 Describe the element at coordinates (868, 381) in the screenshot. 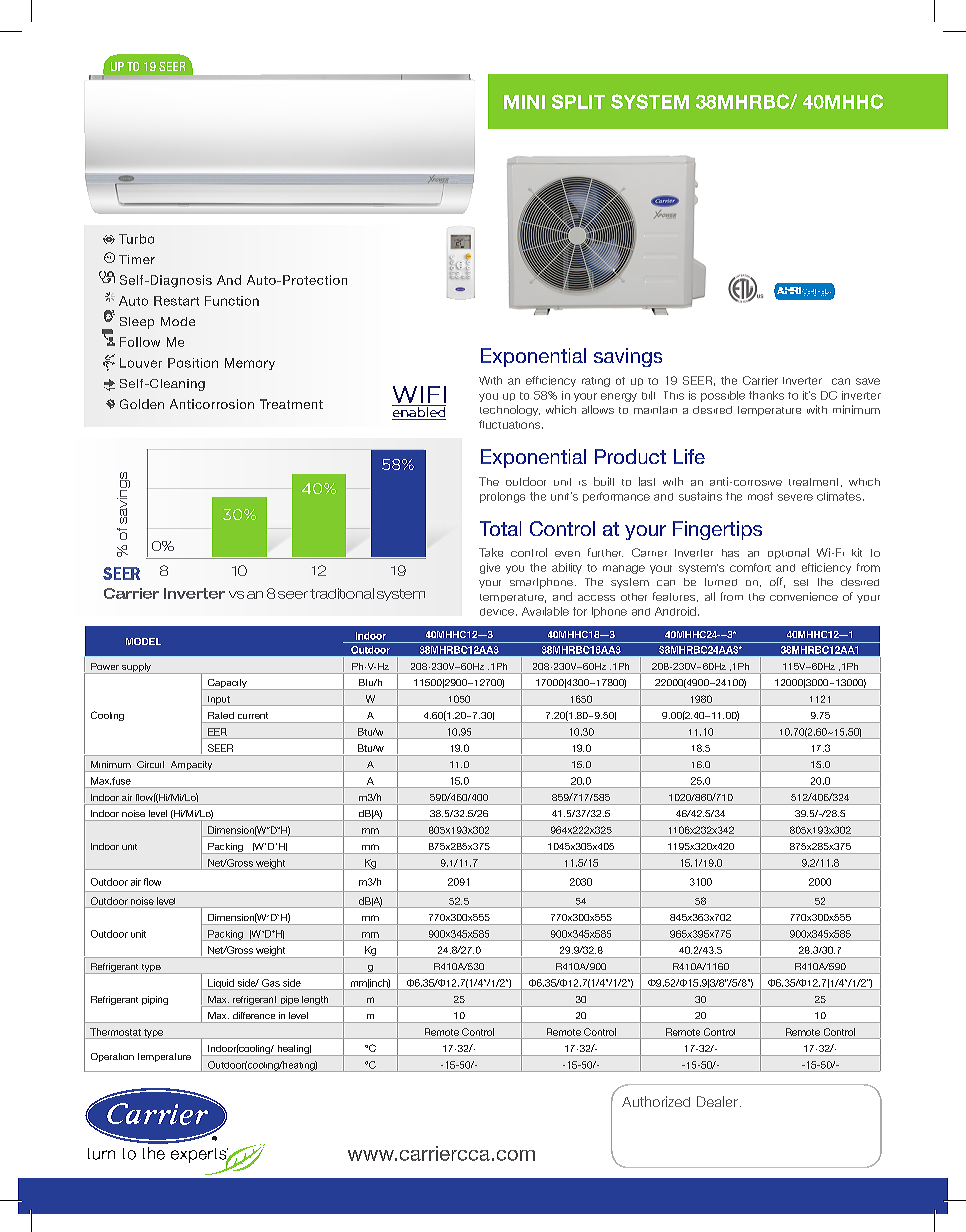

I see `save` at that location.
